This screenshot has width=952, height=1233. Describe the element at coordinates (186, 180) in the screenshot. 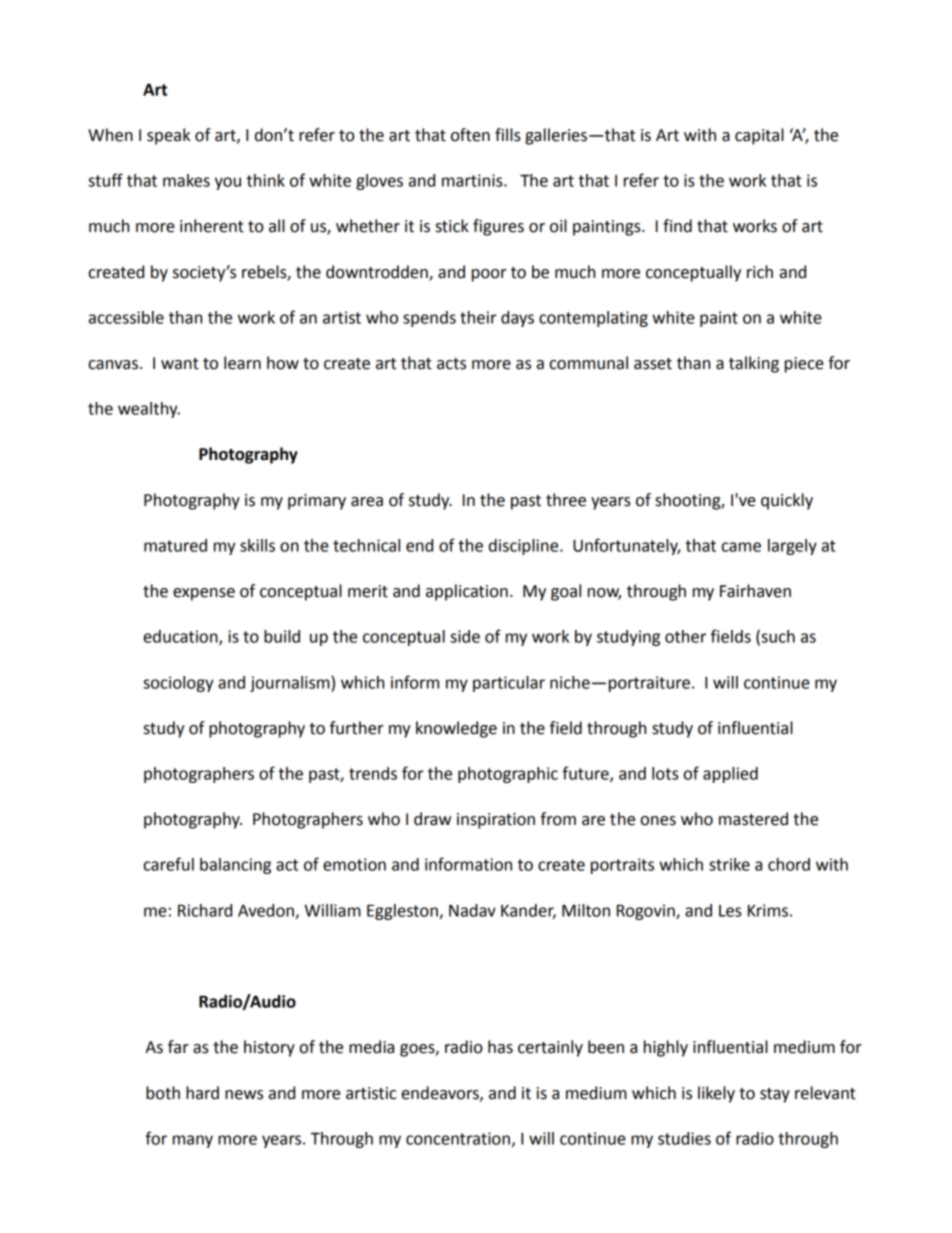

I see `makes` at that location.
